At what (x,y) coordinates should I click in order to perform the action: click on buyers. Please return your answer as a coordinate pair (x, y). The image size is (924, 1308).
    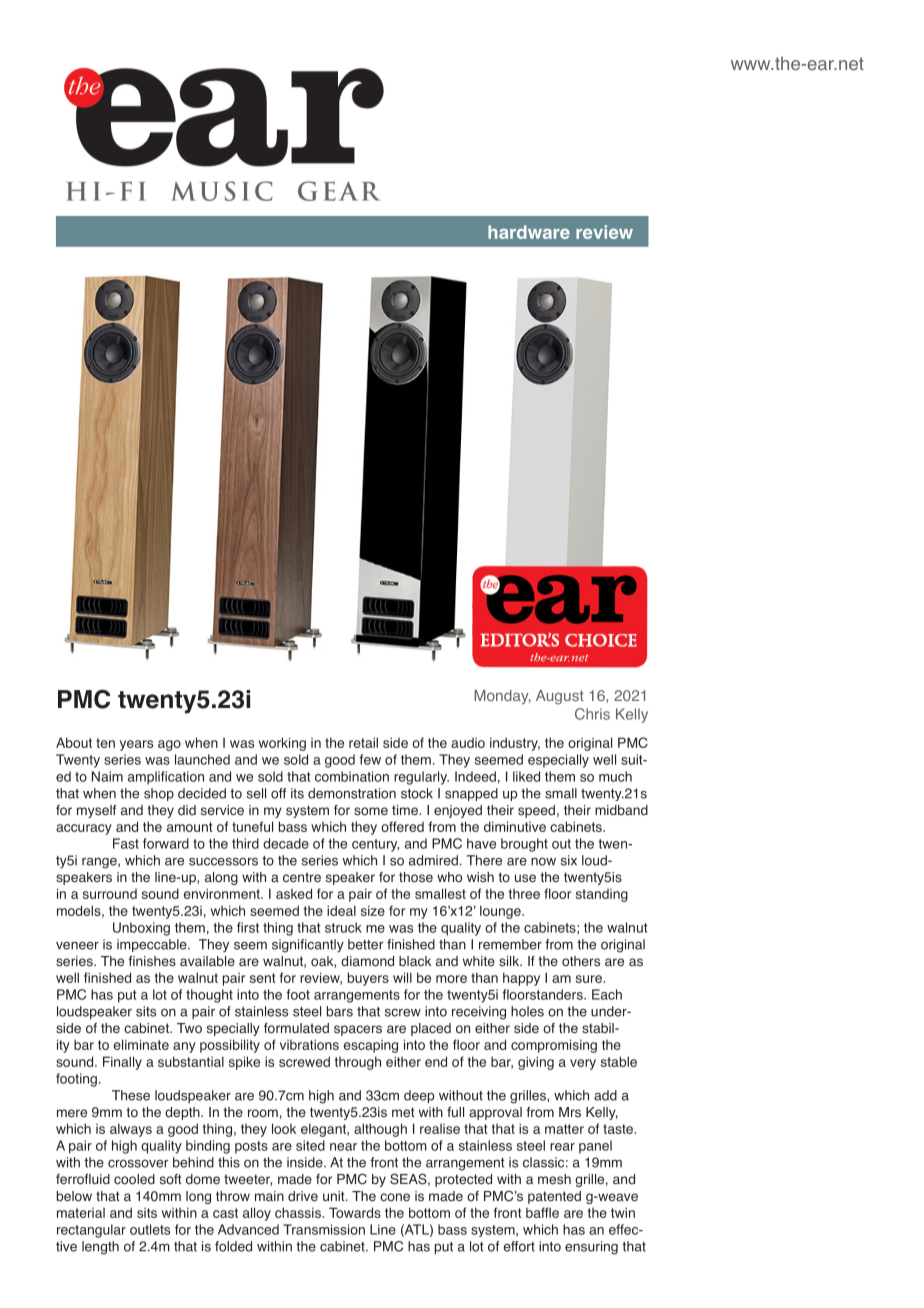
    Looking at the image, I should click on (368, 979).
